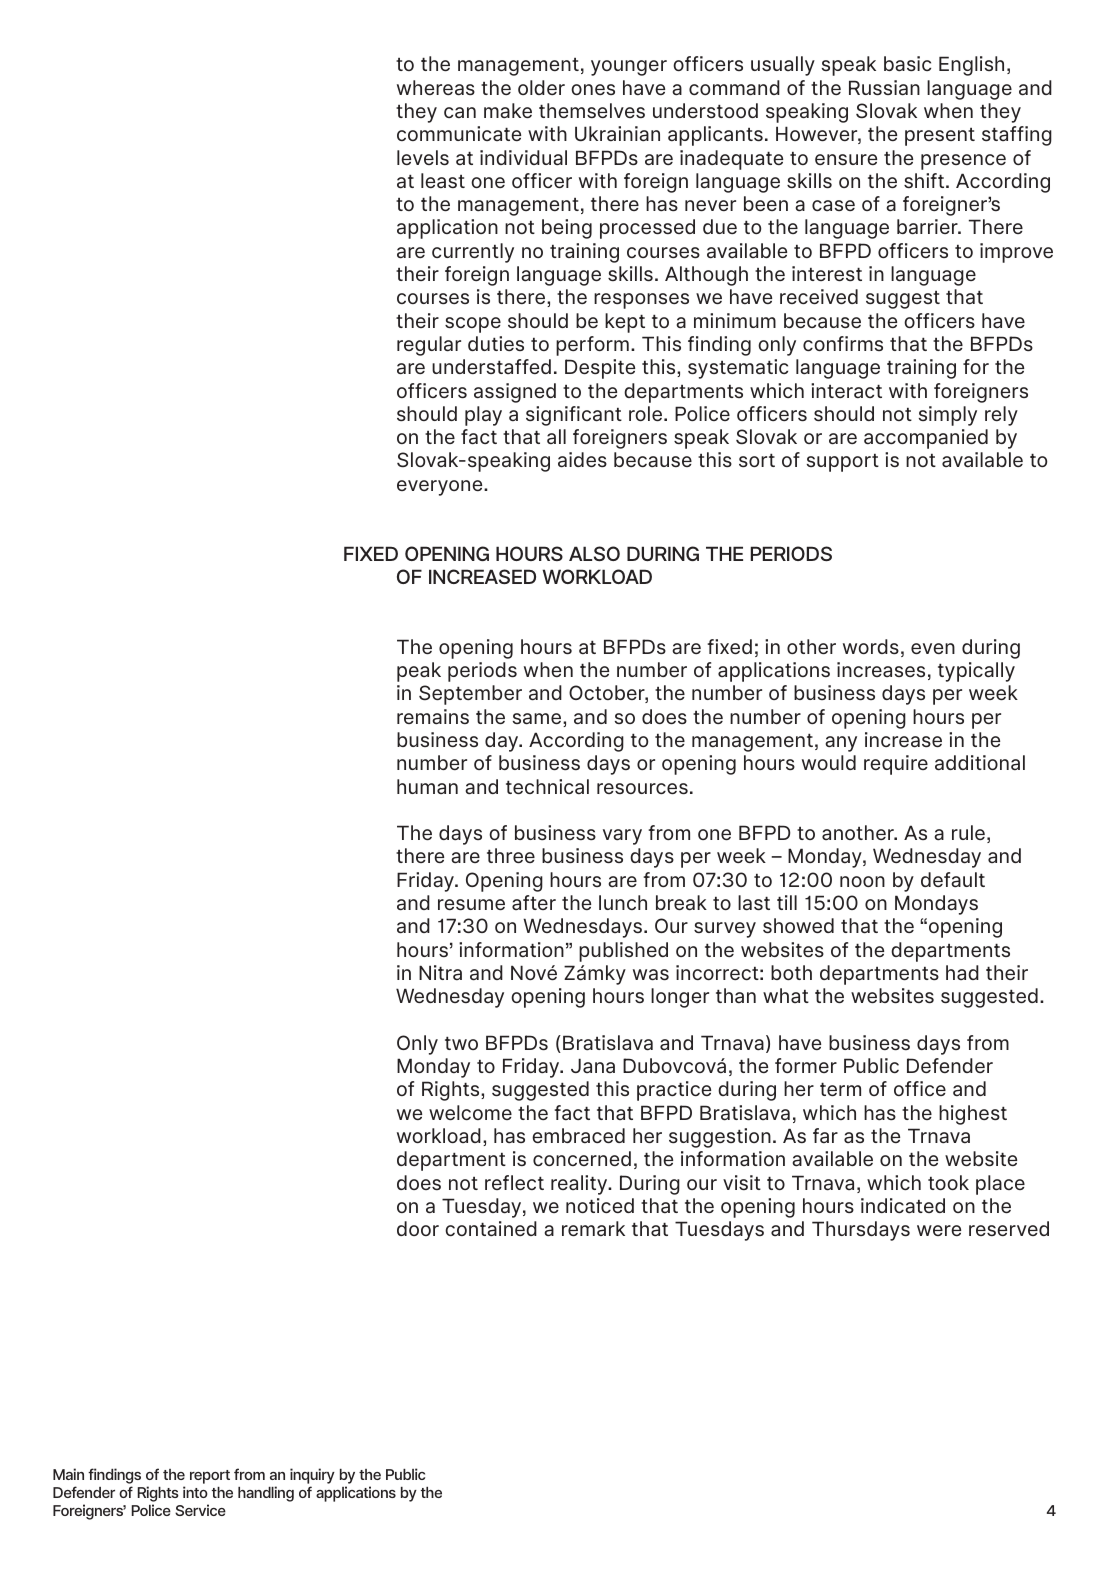  I want to click on inquiry, so click(312, 1476).
